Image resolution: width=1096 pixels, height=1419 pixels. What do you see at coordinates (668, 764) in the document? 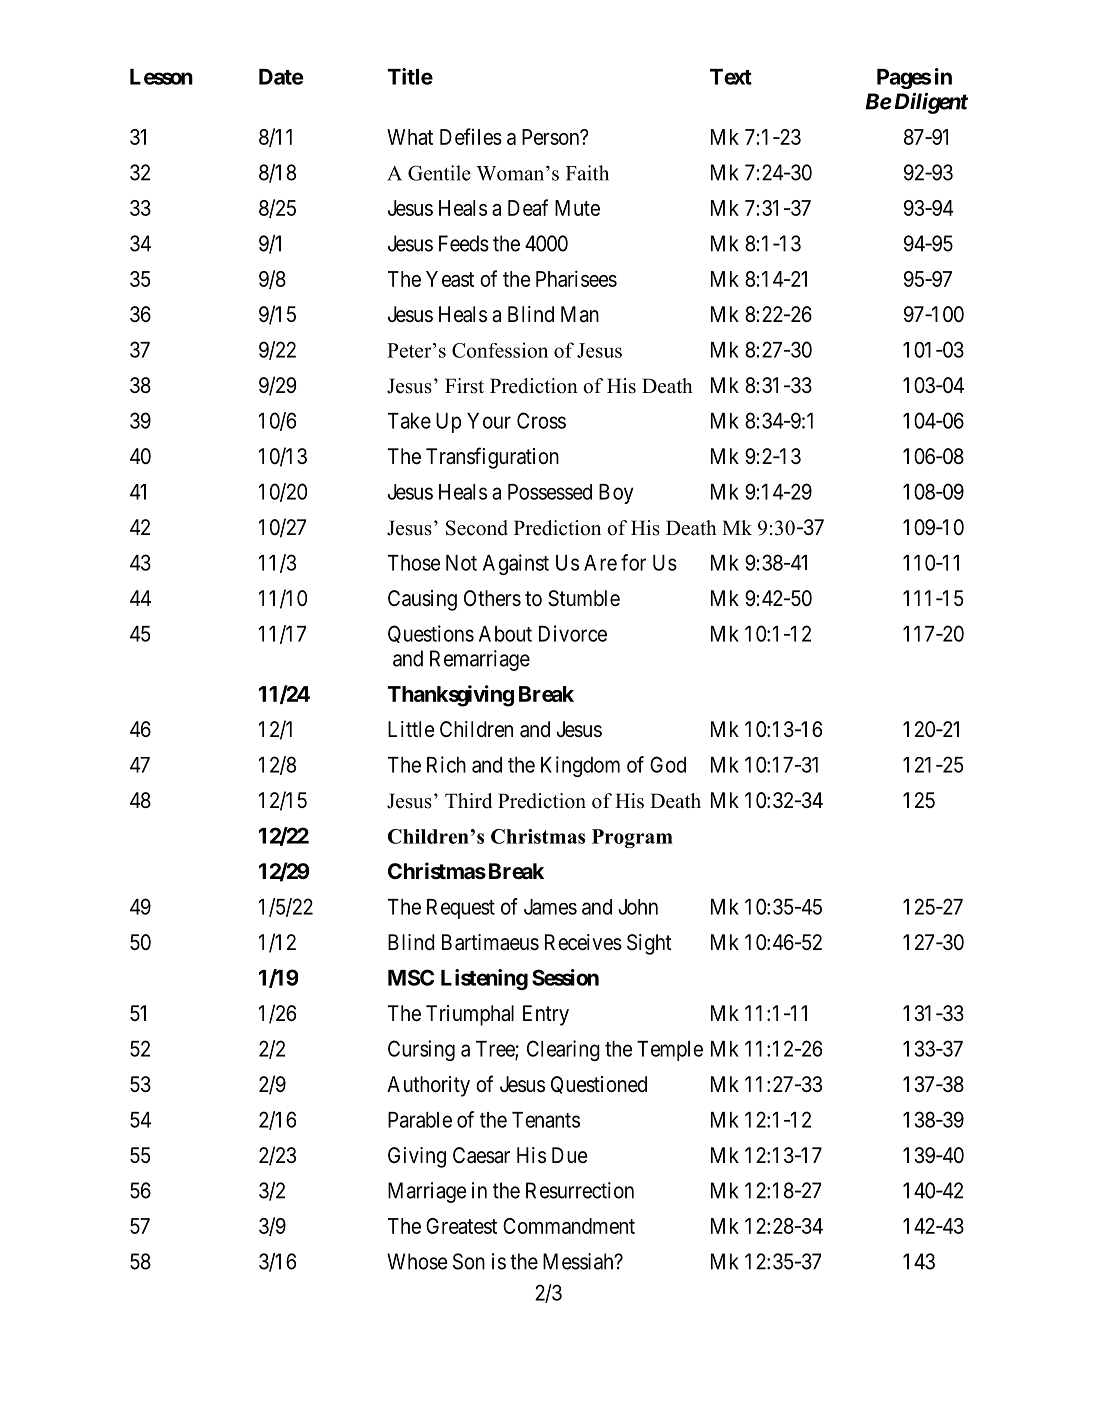
I see `God` at bounding box center [668, 764].
